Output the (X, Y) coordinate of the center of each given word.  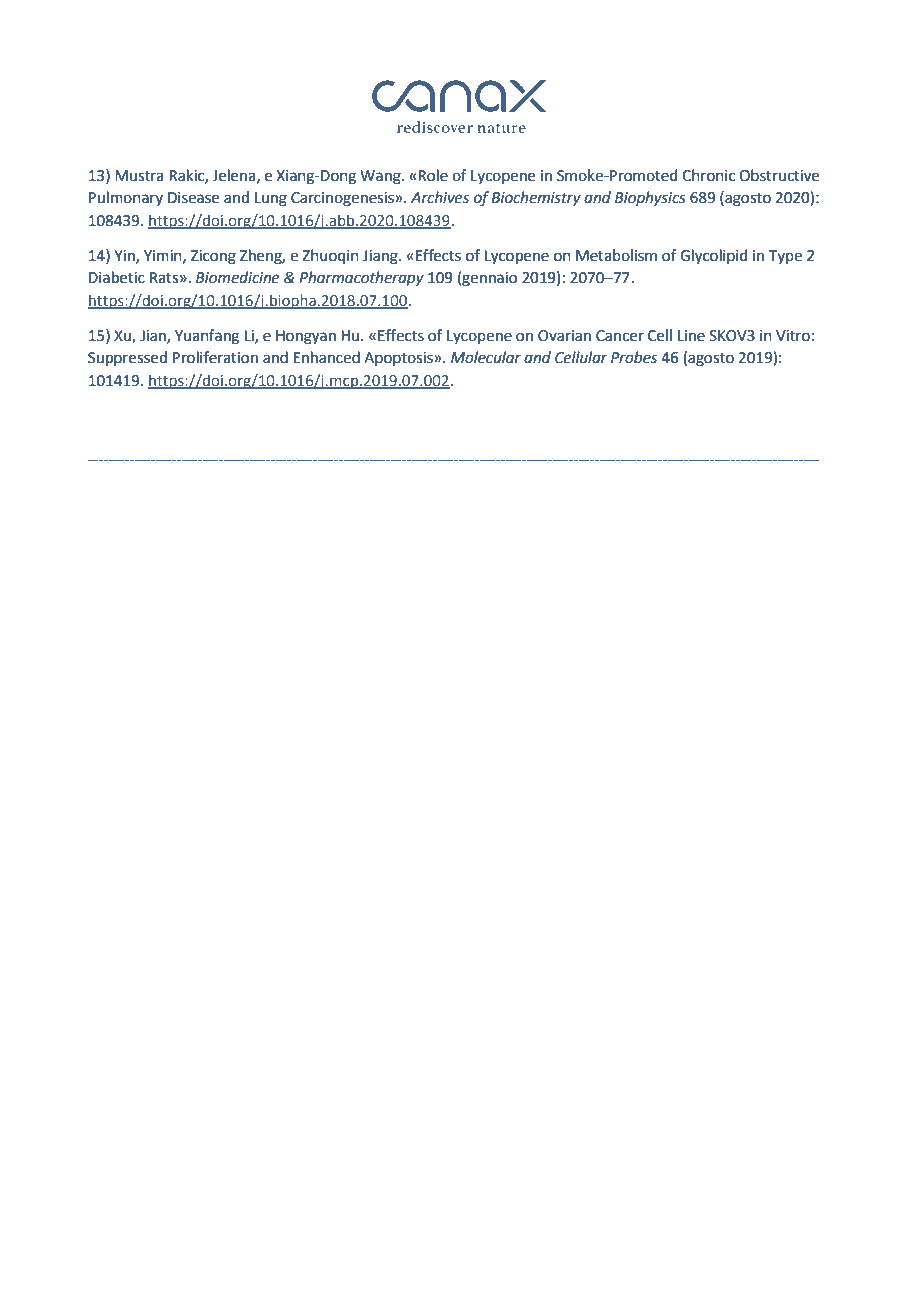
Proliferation (215, 357)
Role (433, 175)
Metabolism (616, 255)
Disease (193, 198)
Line (691, 336)
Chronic (708, 175)
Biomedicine (237, 277)
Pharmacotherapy (361, 279)
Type (785, 257)
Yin (125, 256)
